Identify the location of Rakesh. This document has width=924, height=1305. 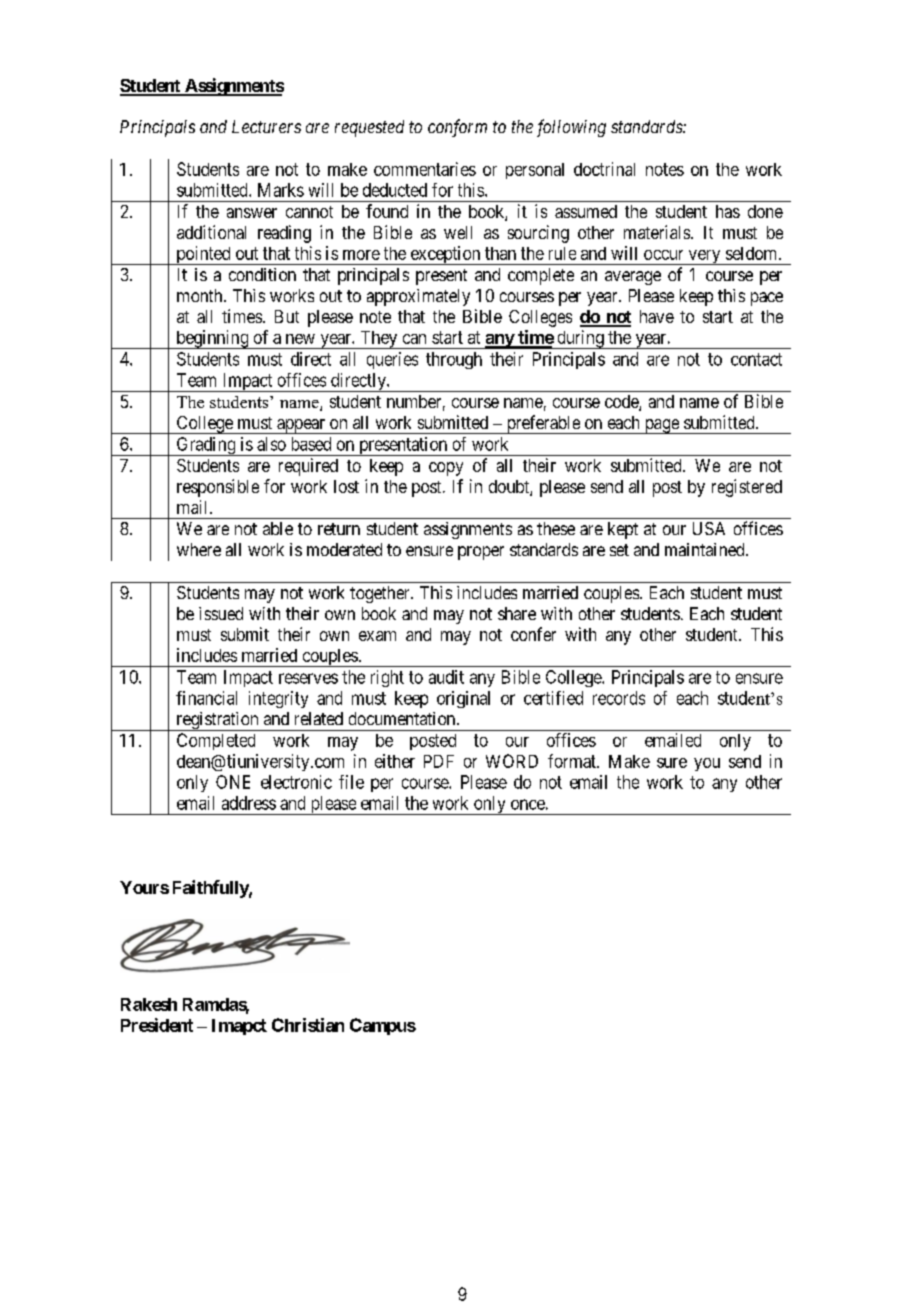
(149, 1004).
